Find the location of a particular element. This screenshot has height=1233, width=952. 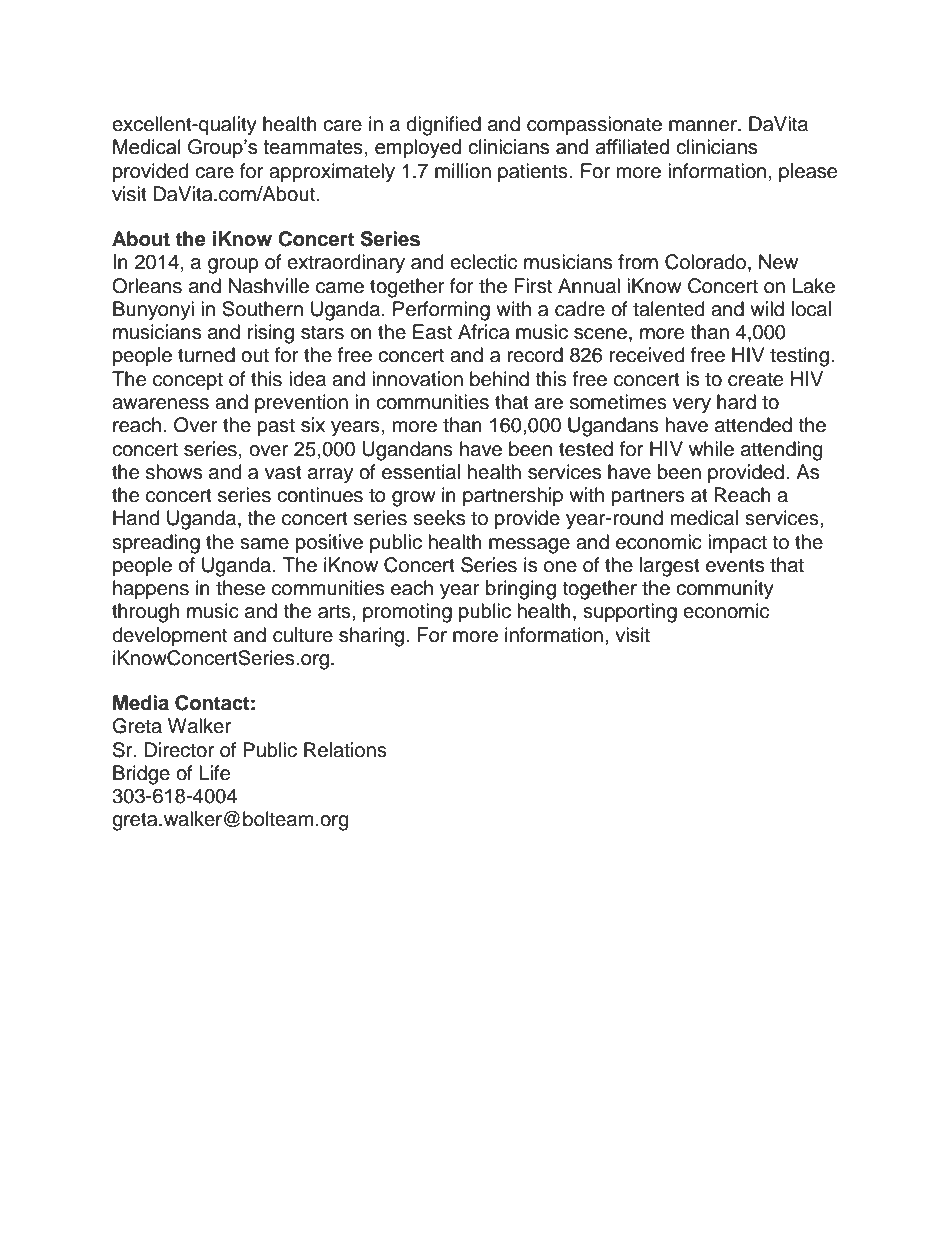

Relations is located at coordinates (345, 750).
